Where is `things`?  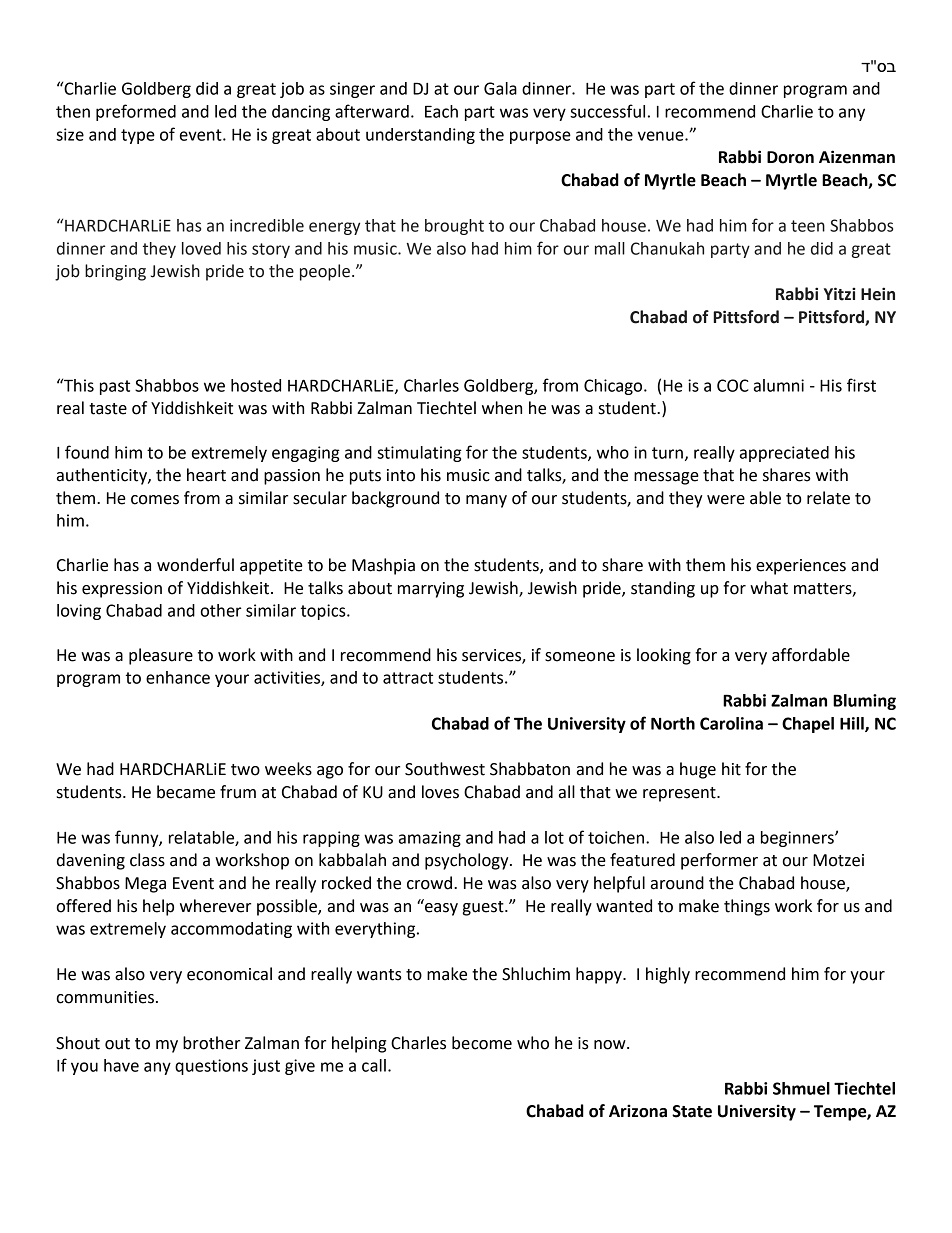
things is located at coordinates (747, 907).
